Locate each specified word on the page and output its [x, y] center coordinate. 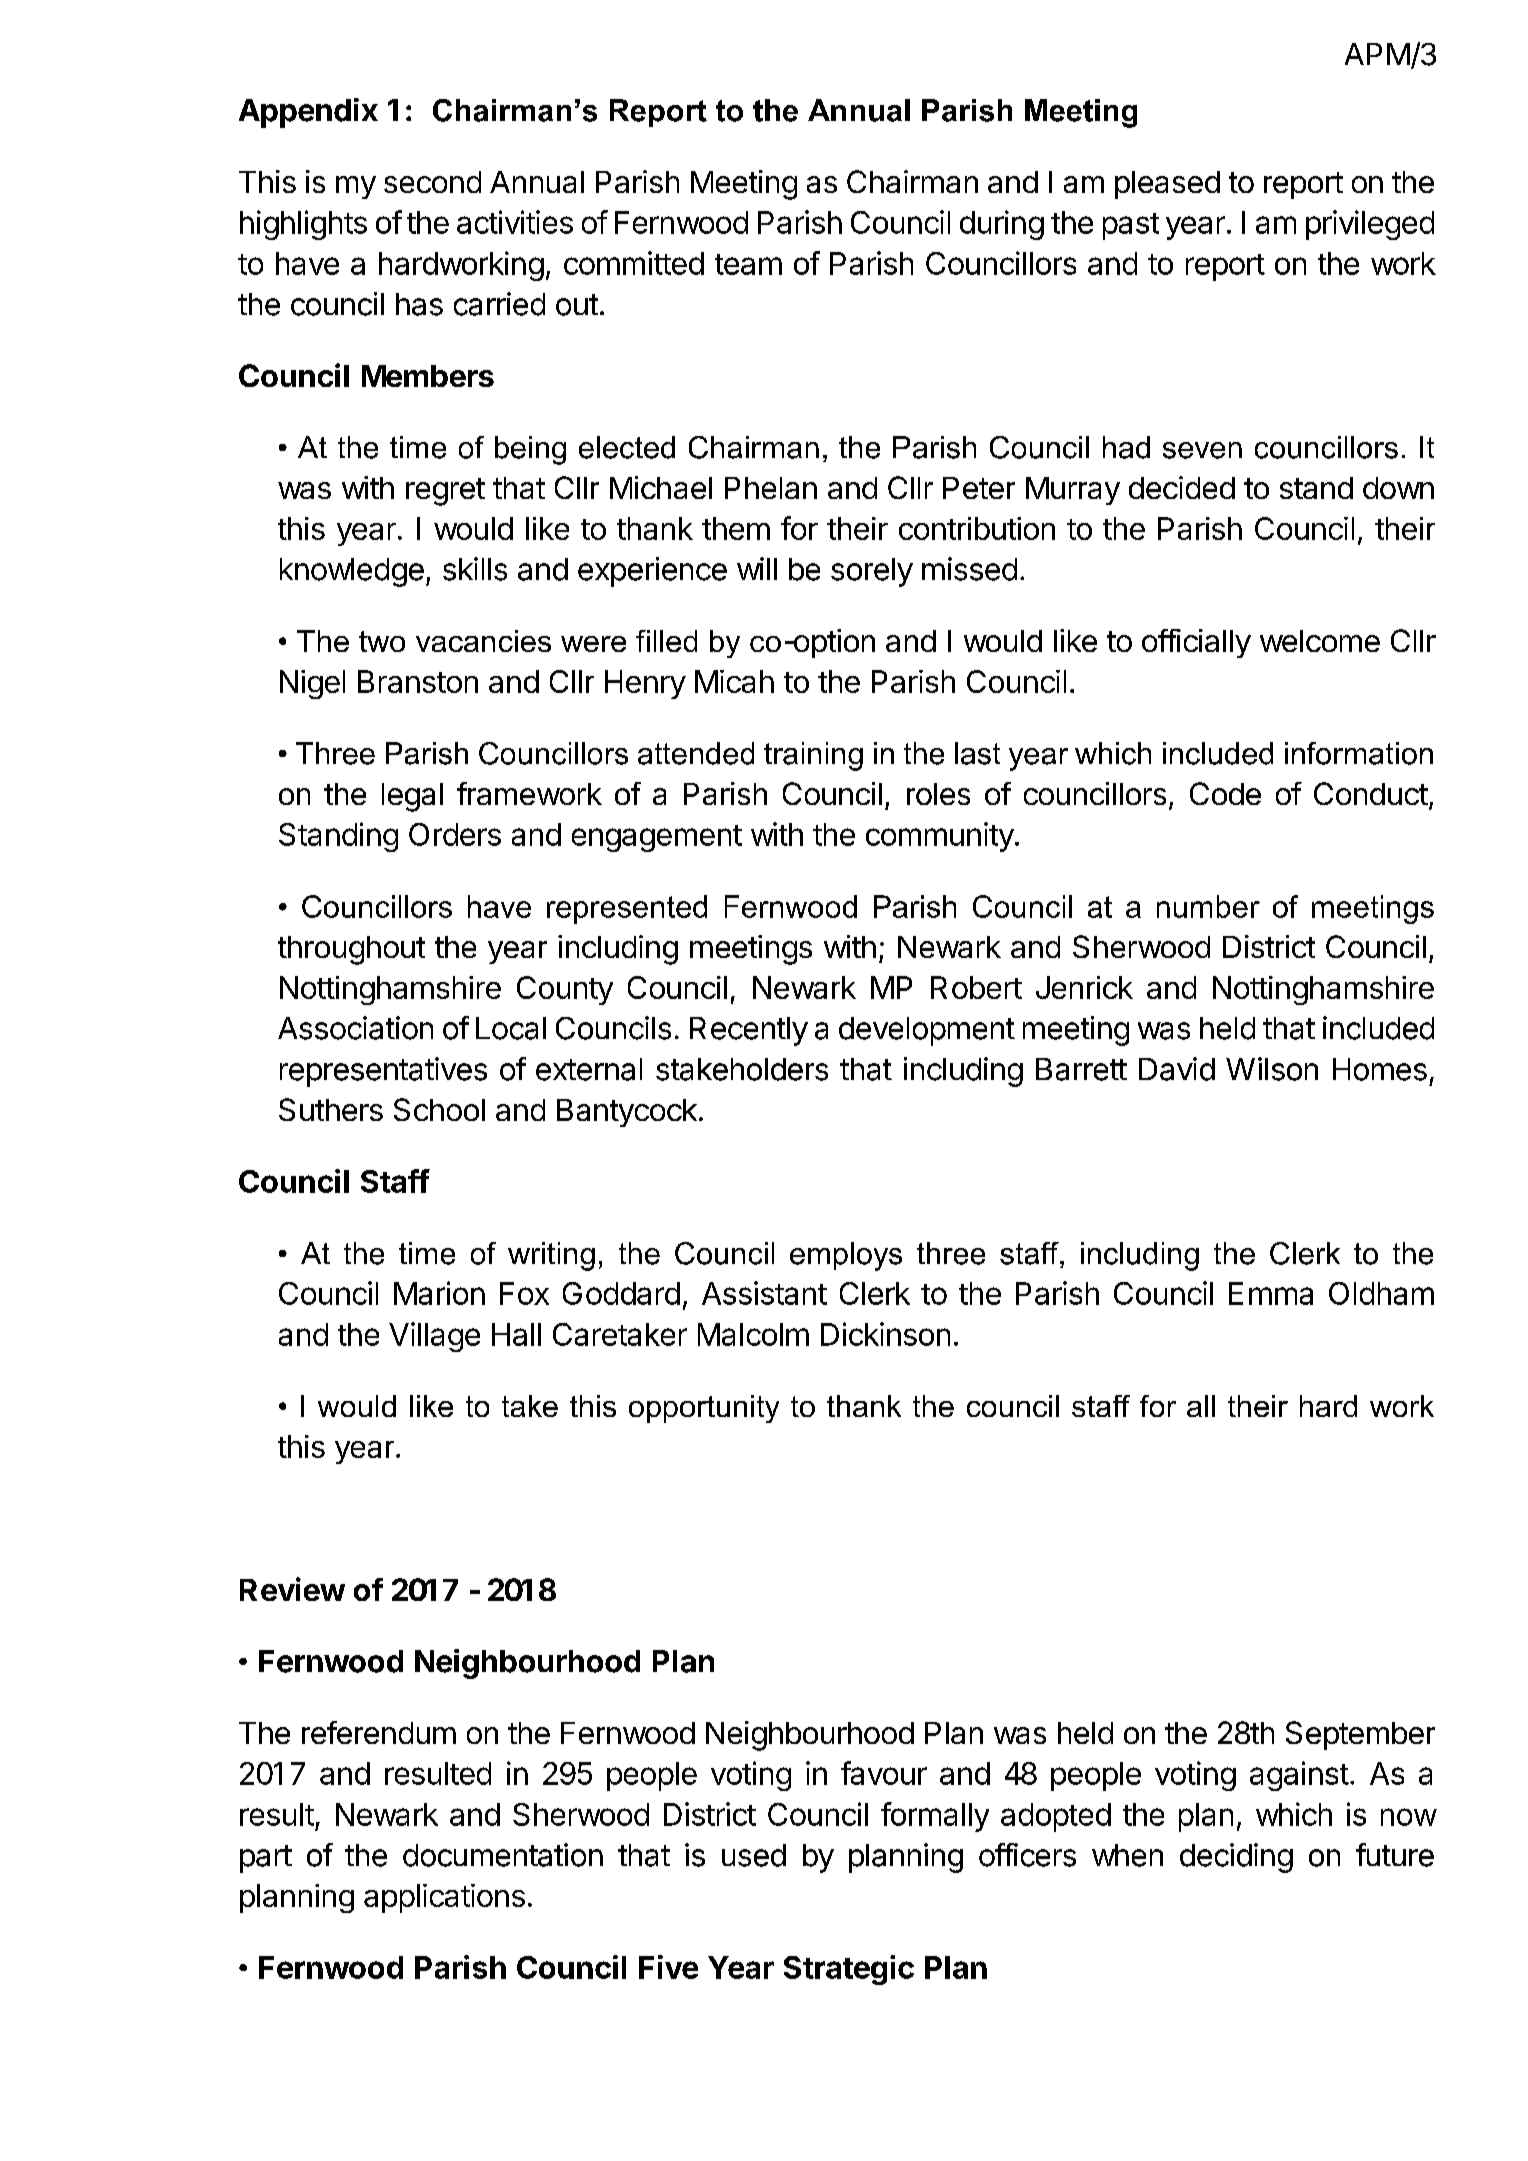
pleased [1167, 185]
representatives [383, 1072]
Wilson [1272, 1069]
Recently [749, 1031]
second [432, 182]
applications [444, 1898]
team [748, 264]
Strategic [849, 1970]
